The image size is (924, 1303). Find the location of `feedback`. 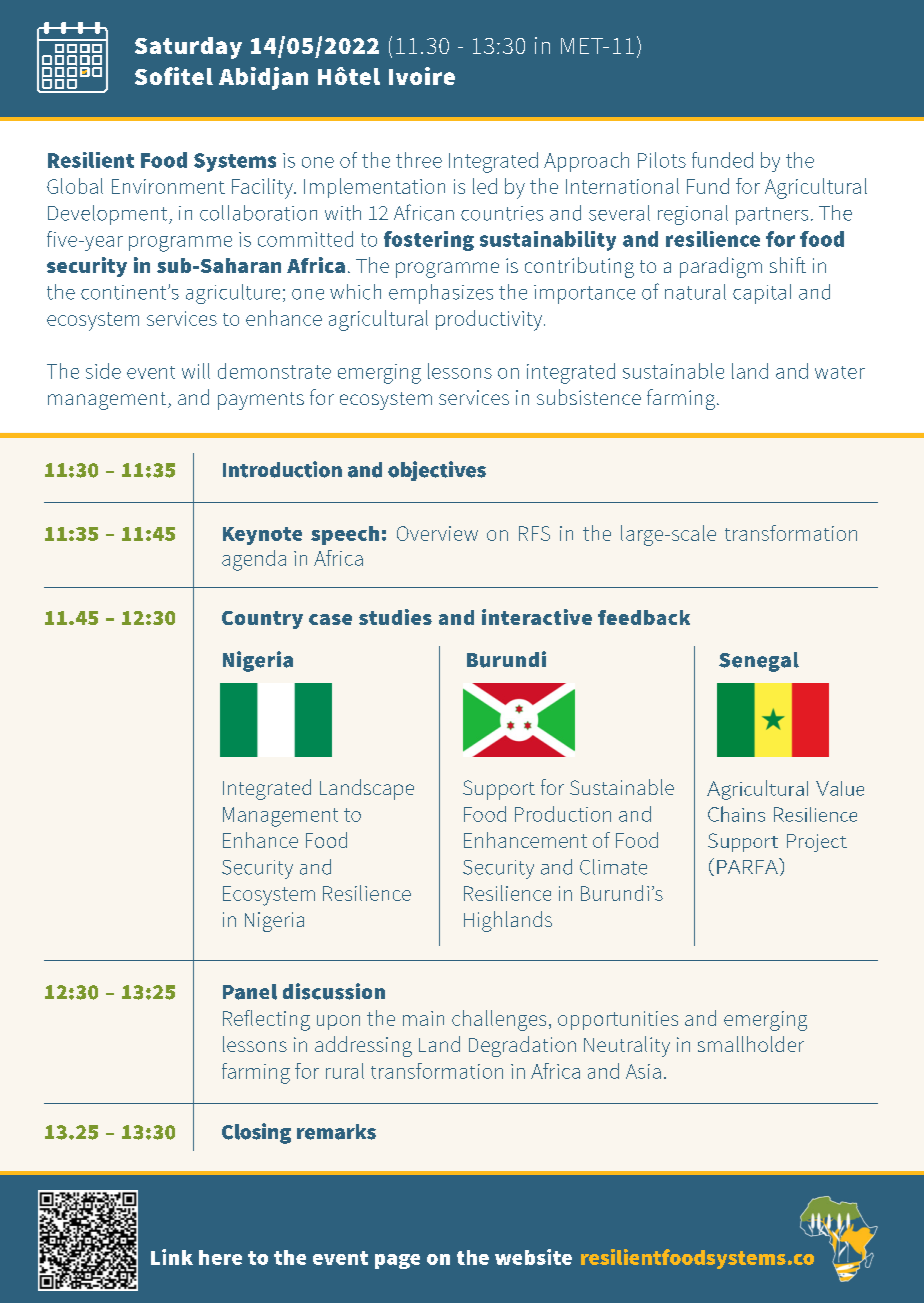

feedback is located at coordinates (644, 617).
